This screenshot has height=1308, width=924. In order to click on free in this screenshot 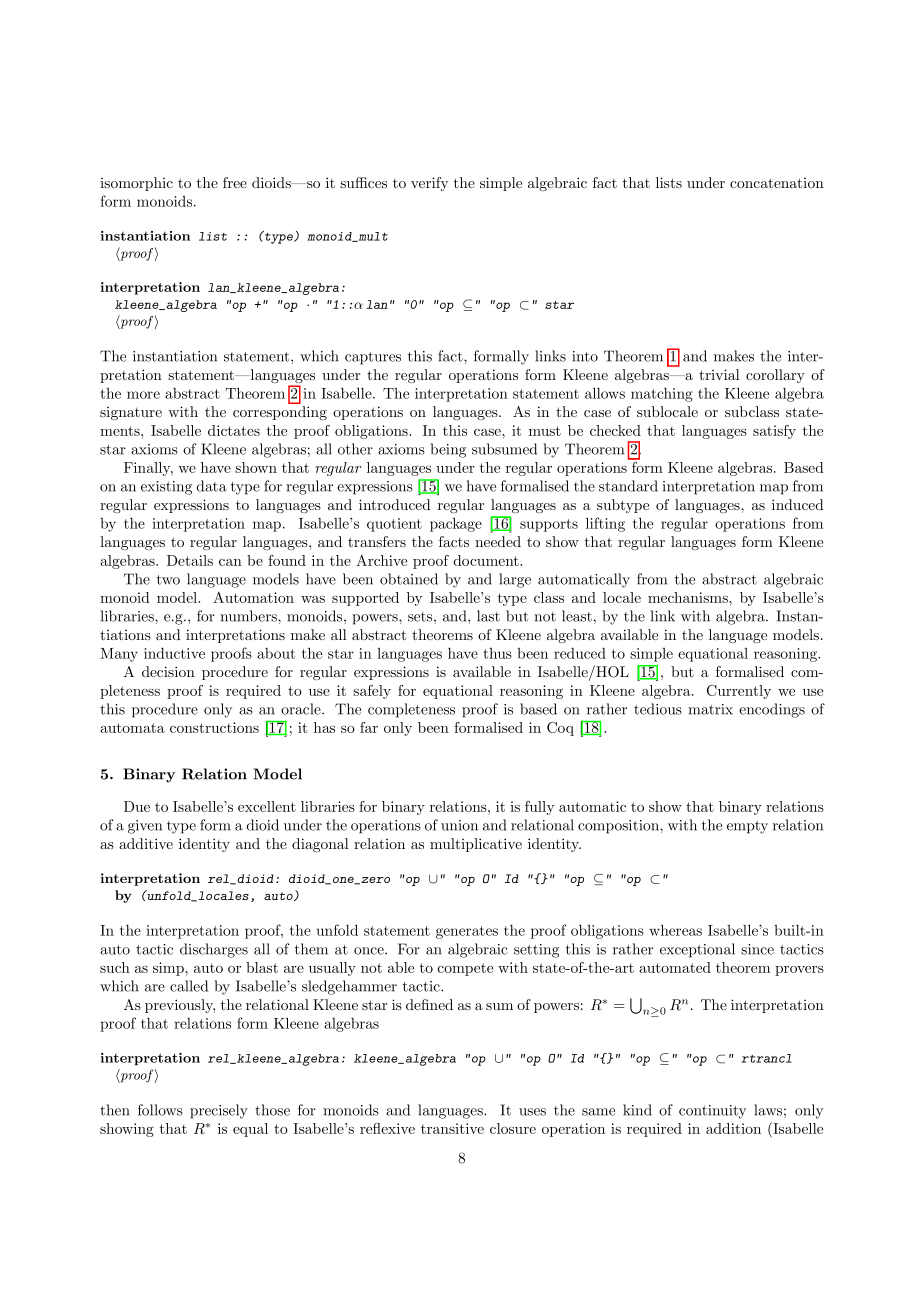, I will do `click(235, 182)`.
